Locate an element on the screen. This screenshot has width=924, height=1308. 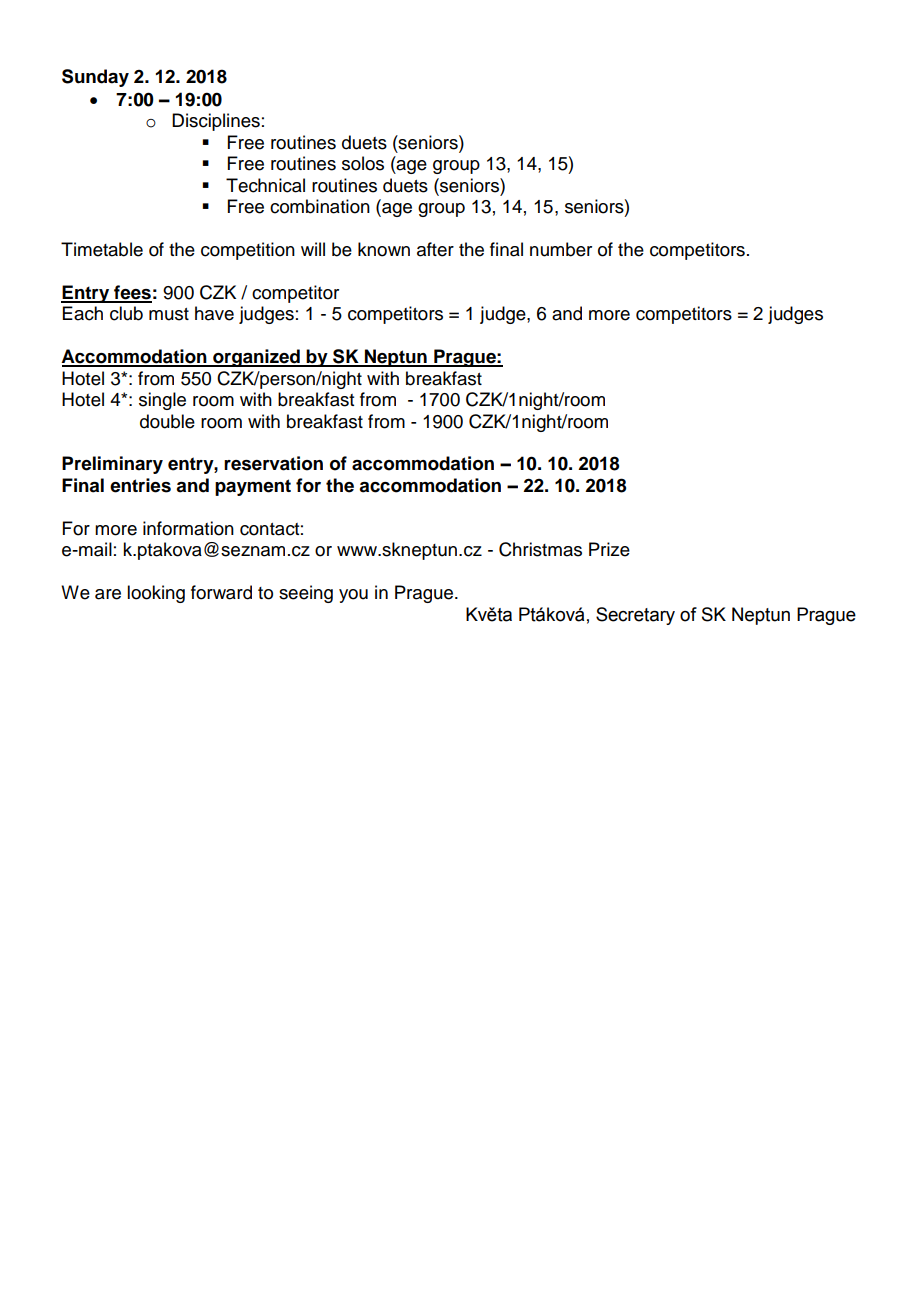
single is located at coordinates (162, 401).
